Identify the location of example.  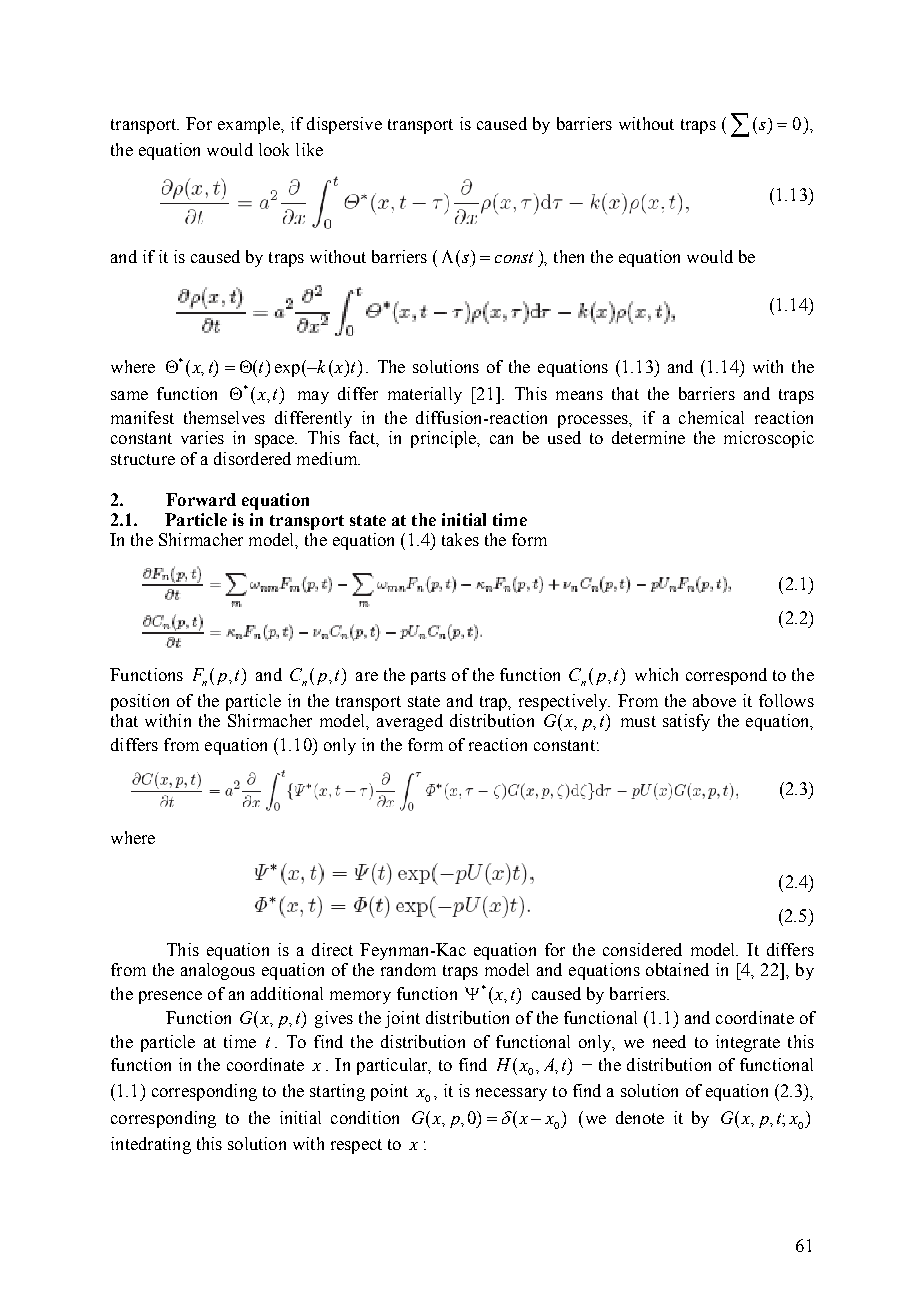
(250, 125).
